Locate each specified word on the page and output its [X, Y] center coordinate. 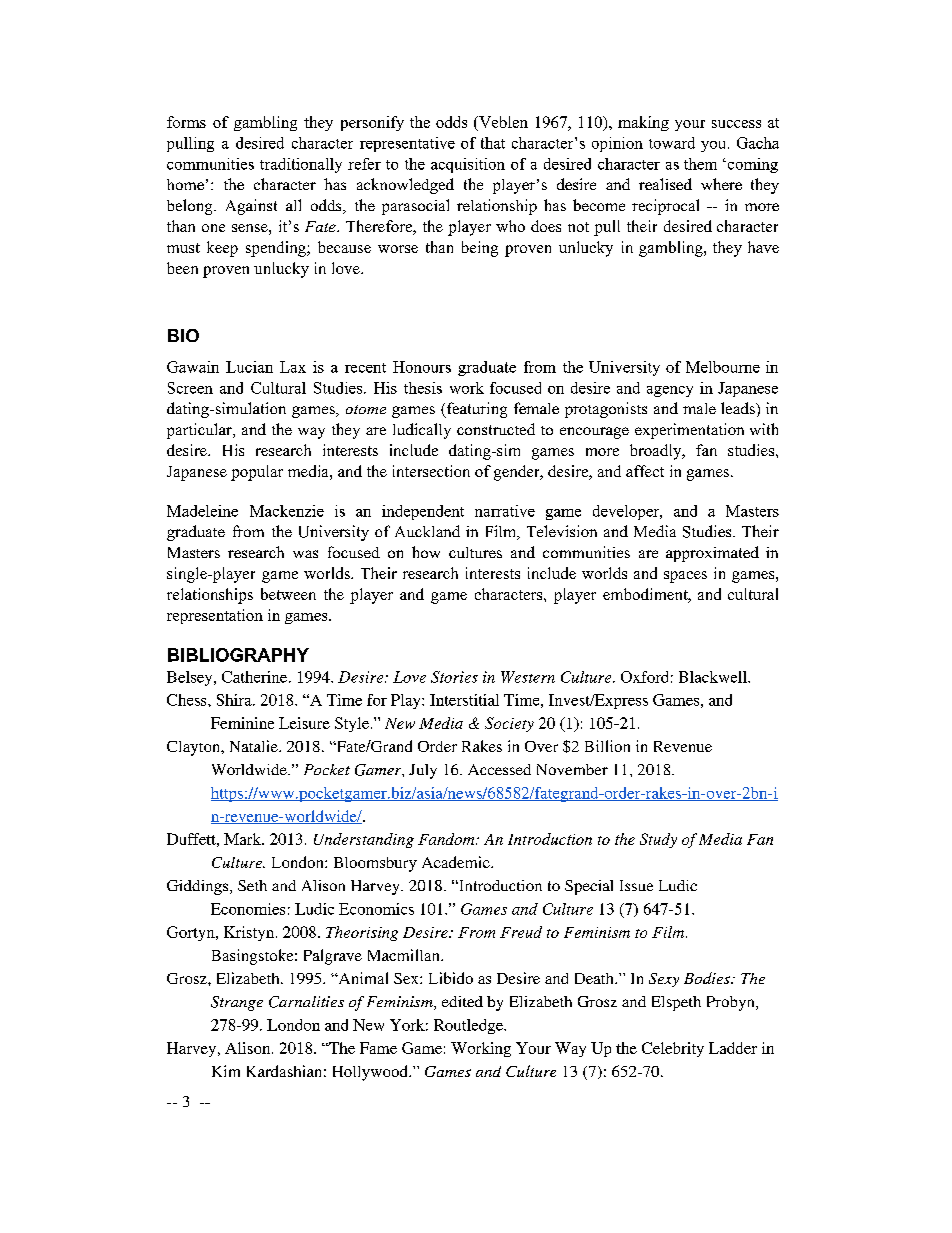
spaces [685, 577]
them [700, 164]
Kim [226, 1071]
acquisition [468, 165]
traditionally [301, 165]
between [288, 594]
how [426, 552]
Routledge [469, 1026]
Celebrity [673, 1049]
